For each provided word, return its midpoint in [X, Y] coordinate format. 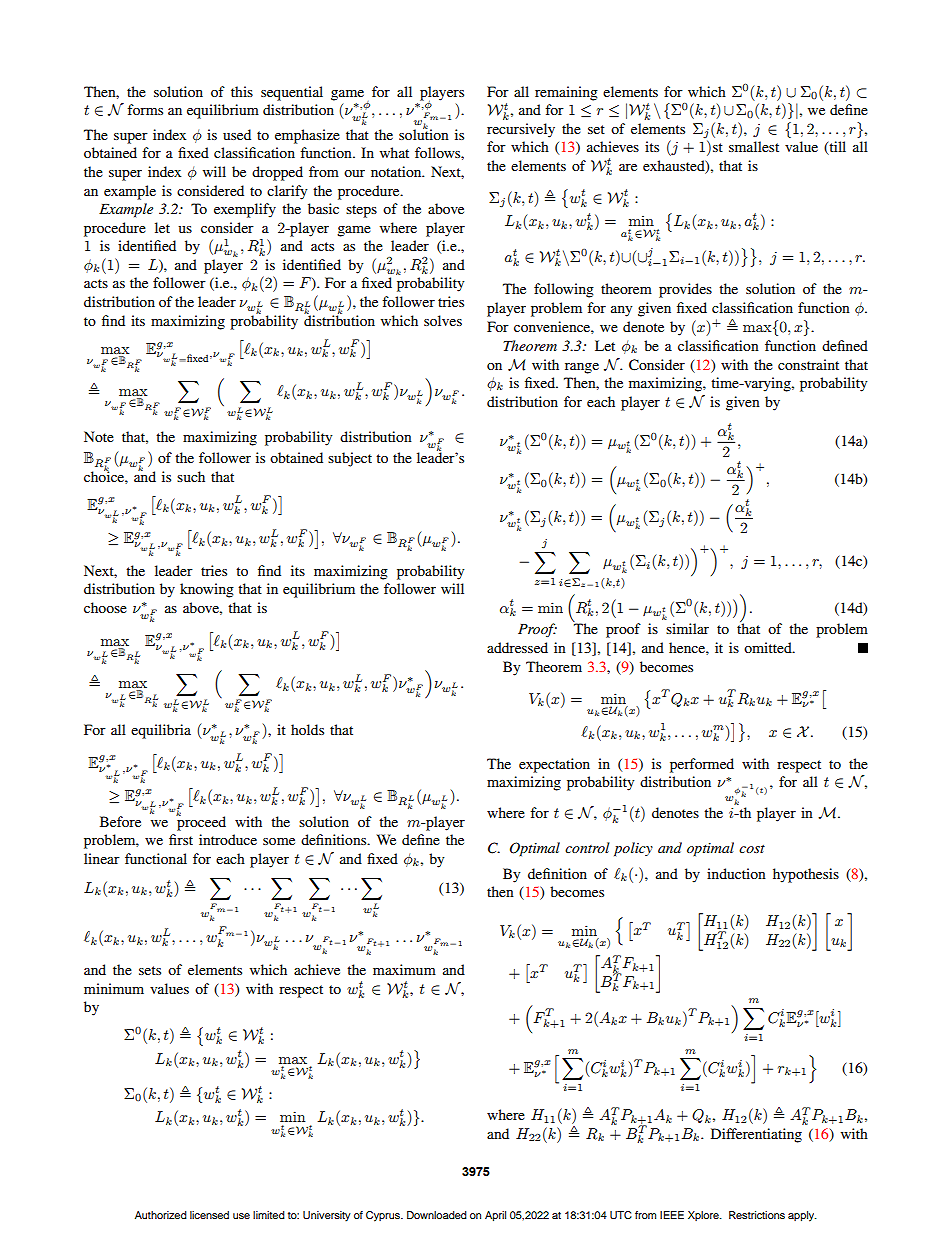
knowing [207, 590]
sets [150, 970]
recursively [521, 130]
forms [145, 109]
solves [443, 320]
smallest [754, 146]
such [191, 476]
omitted [769, 647]
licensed [209, 1215]
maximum [404, 969]
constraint [808, 364]
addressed [517, 647]
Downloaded [437, 1215]
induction [736, 873]
